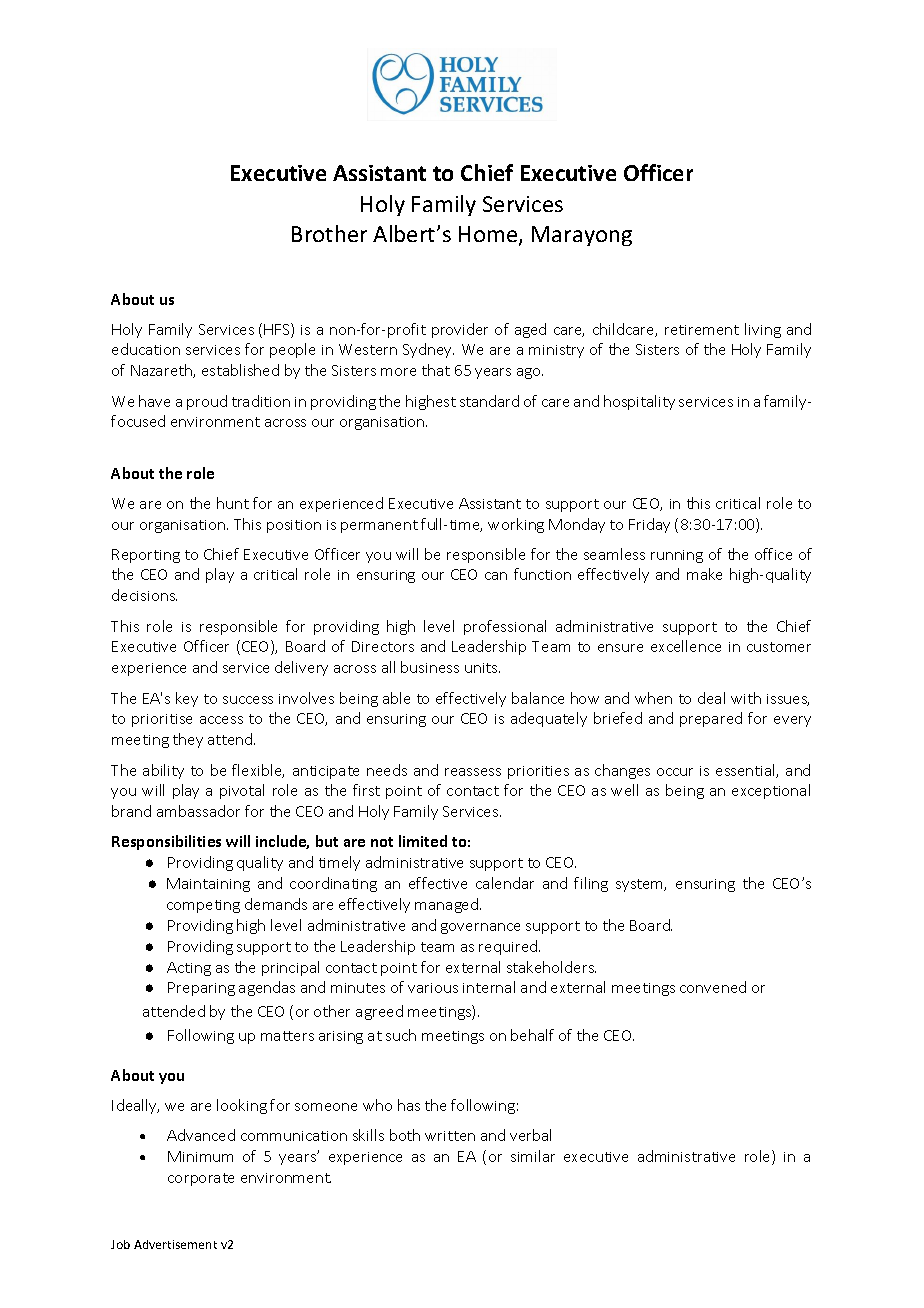 The width and height of the screenshot is (924, 1308). What do you see at coordinates (702, 330) in the screenshot?
I see `retirement` at bounding box center [702, 330].
